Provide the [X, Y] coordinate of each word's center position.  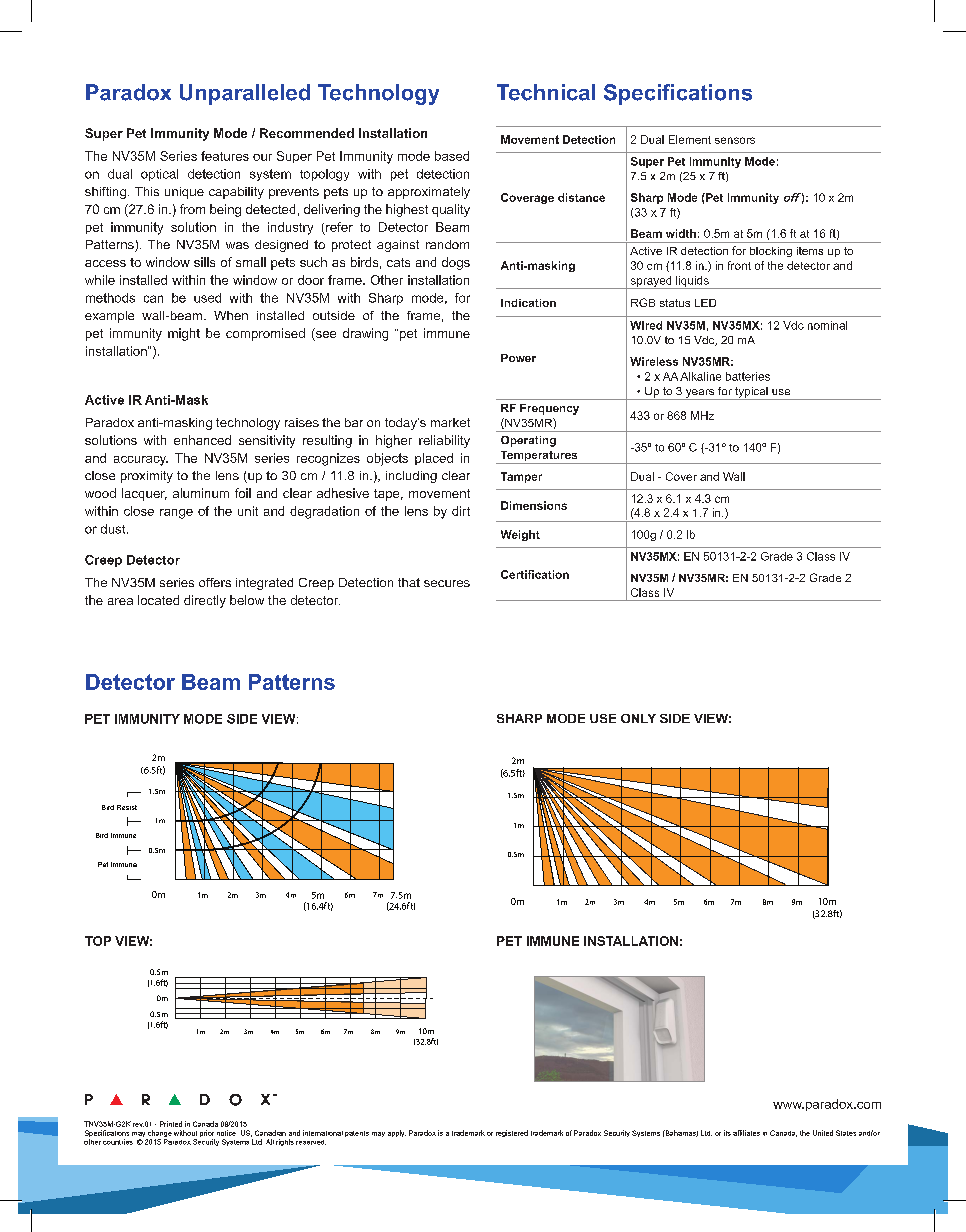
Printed [171, 1124]
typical [751, 393]
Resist [127, 807]
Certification [535, 574]
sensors [735, 140]
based [452, 156]
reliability [444, 441]
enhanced [202, 440]
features [225, 156]
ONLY [638, 718]
